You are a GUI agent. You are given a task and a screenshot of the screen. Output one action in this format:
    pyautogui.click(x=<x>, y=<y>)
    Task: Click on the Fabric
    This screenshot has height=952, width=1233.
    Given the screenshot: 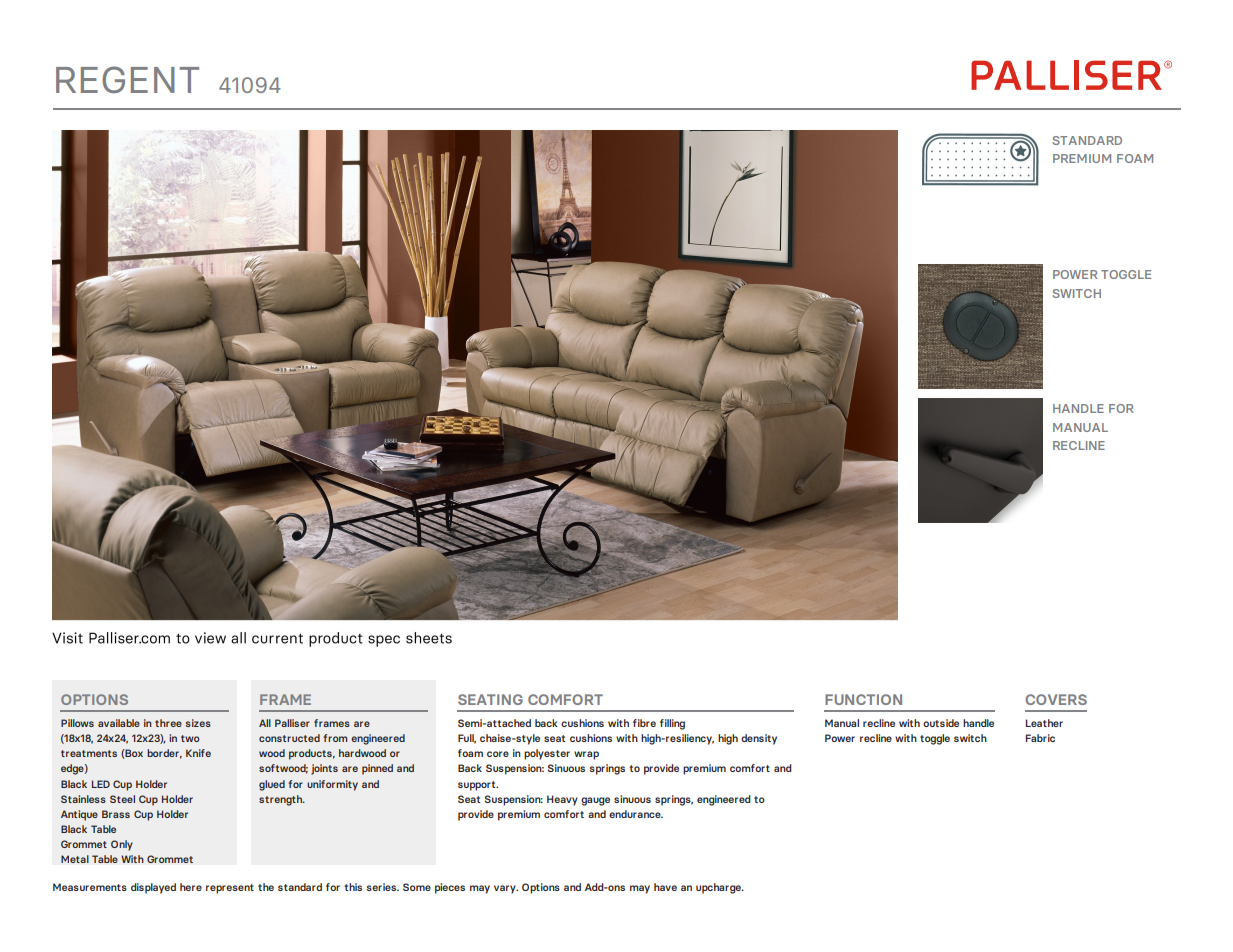 What is the action you would take?
    pyautogui.click(x=1040, y=738)
